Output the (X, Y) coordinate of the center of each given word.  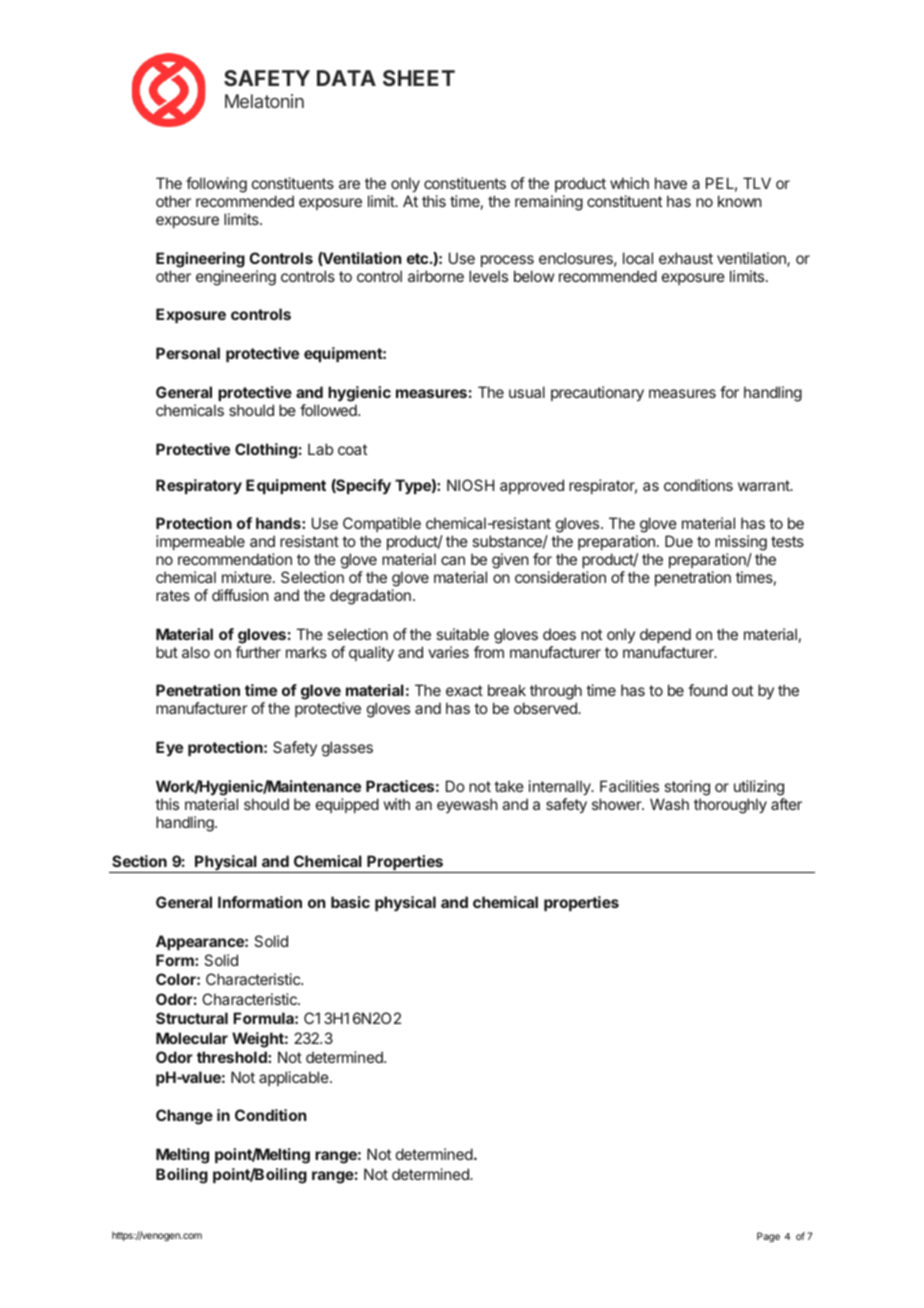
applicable (295, 1078)
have (671, 183)
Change (184, 1117)
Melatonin (264, 101)
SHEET (419, 78)
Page (768, 1237)
